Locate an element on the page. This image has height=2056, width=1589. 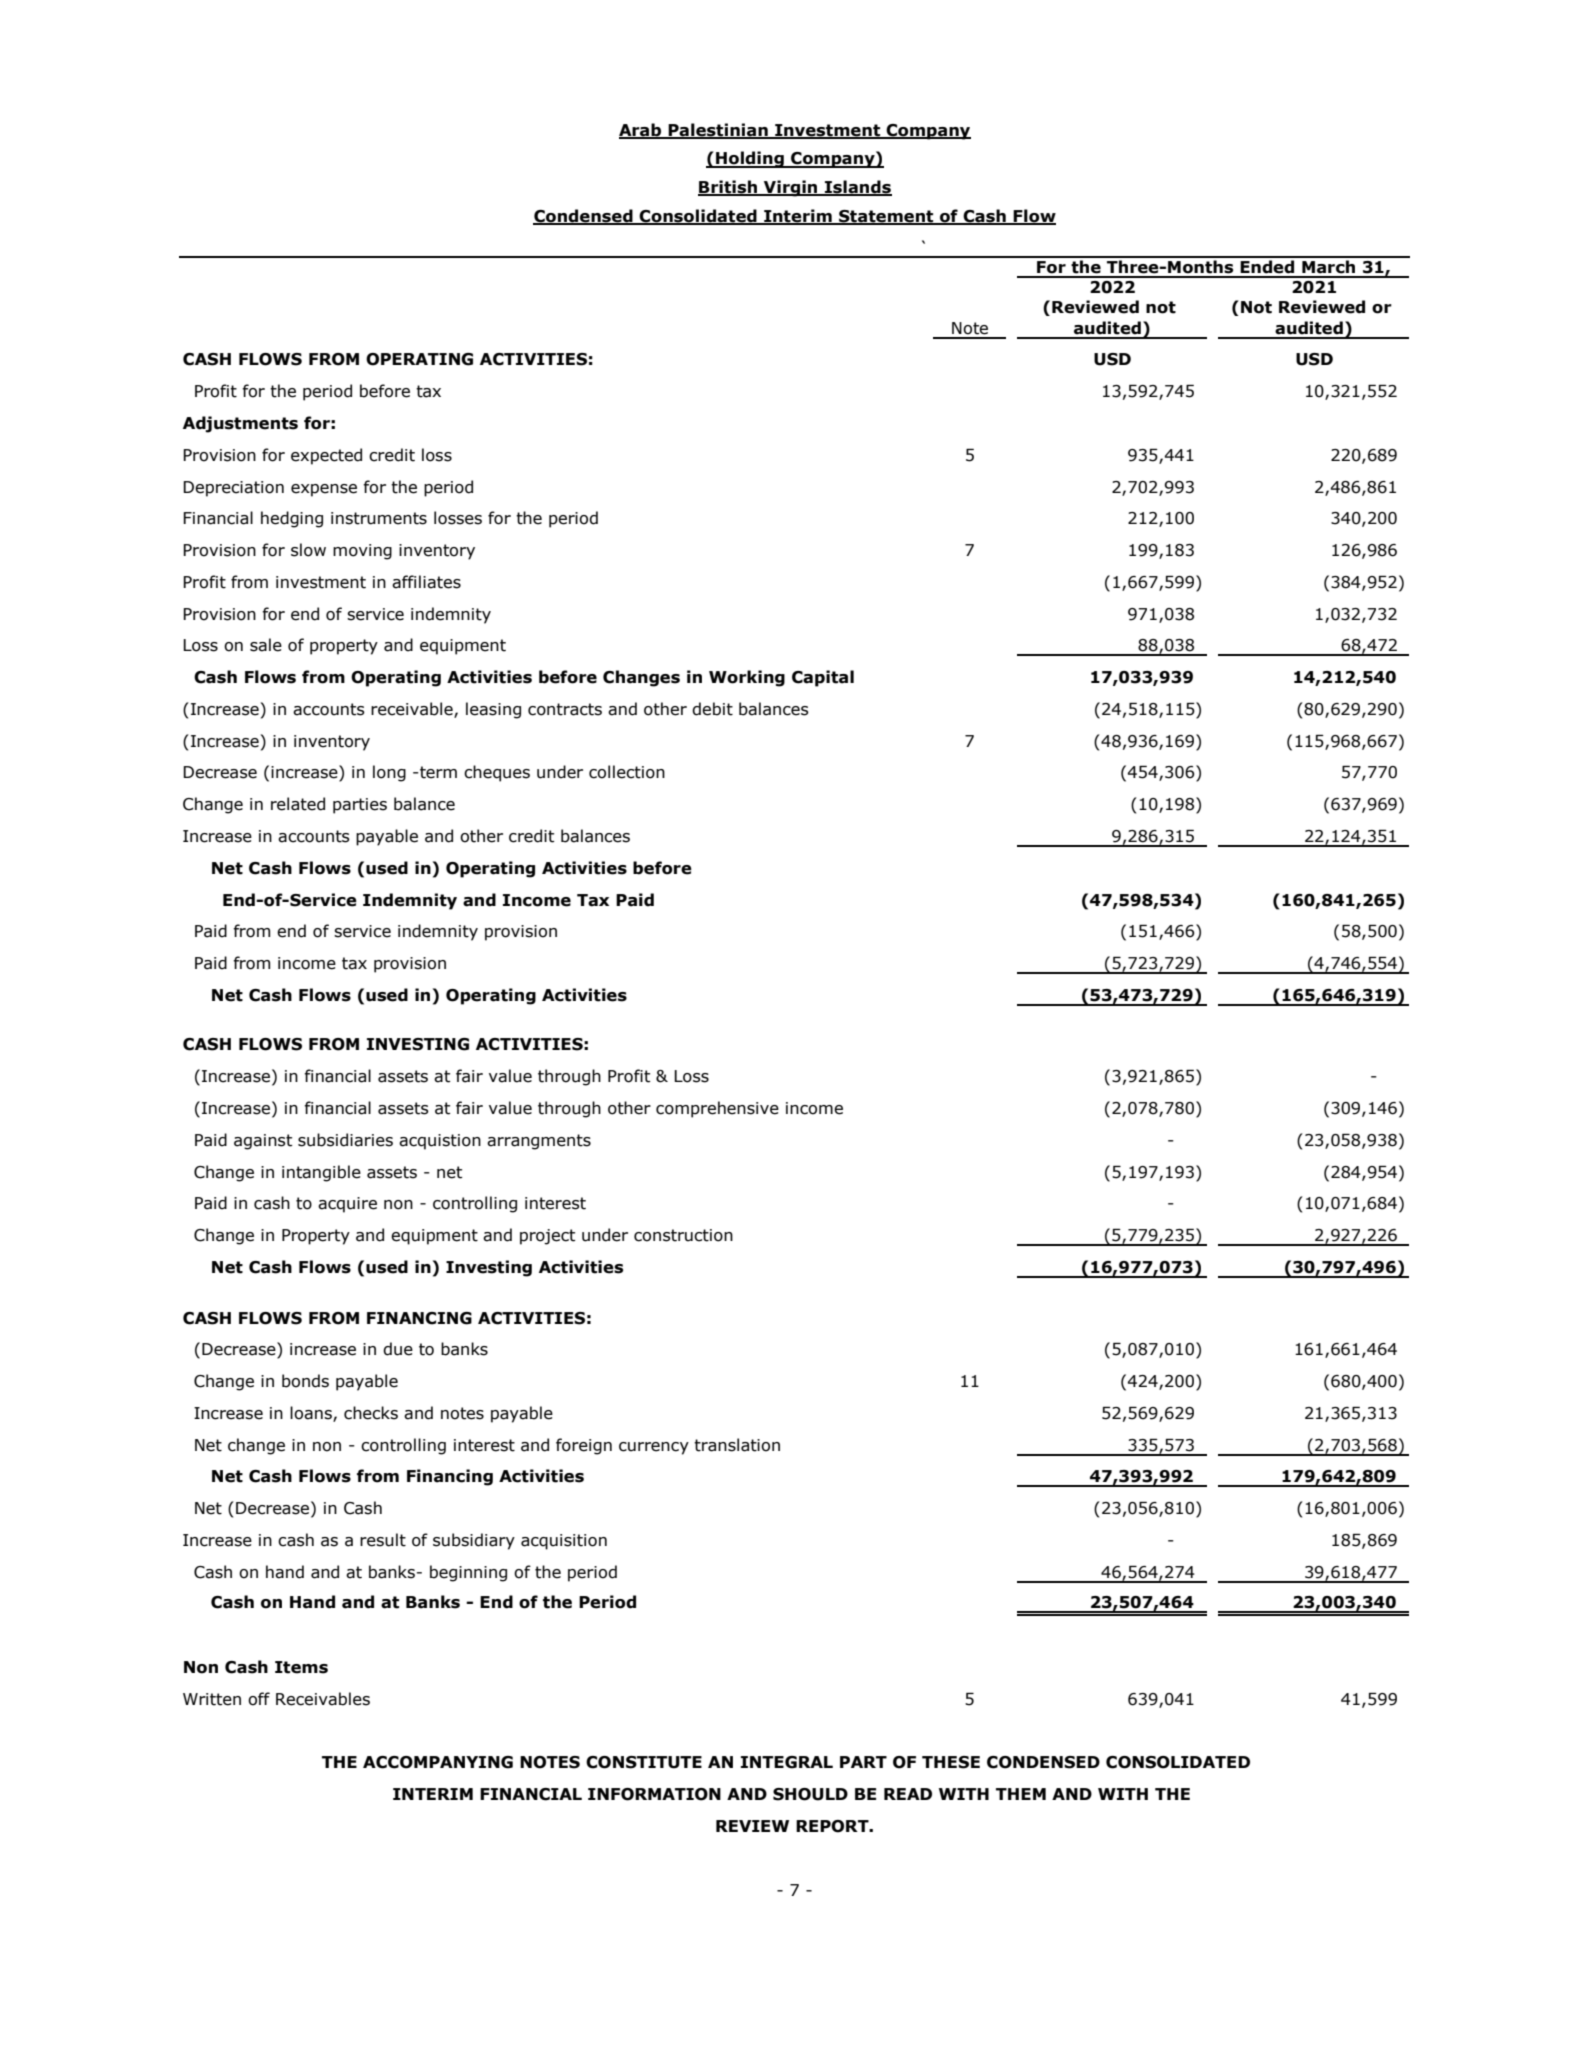
Arab is located at coordinates (641, 131).
